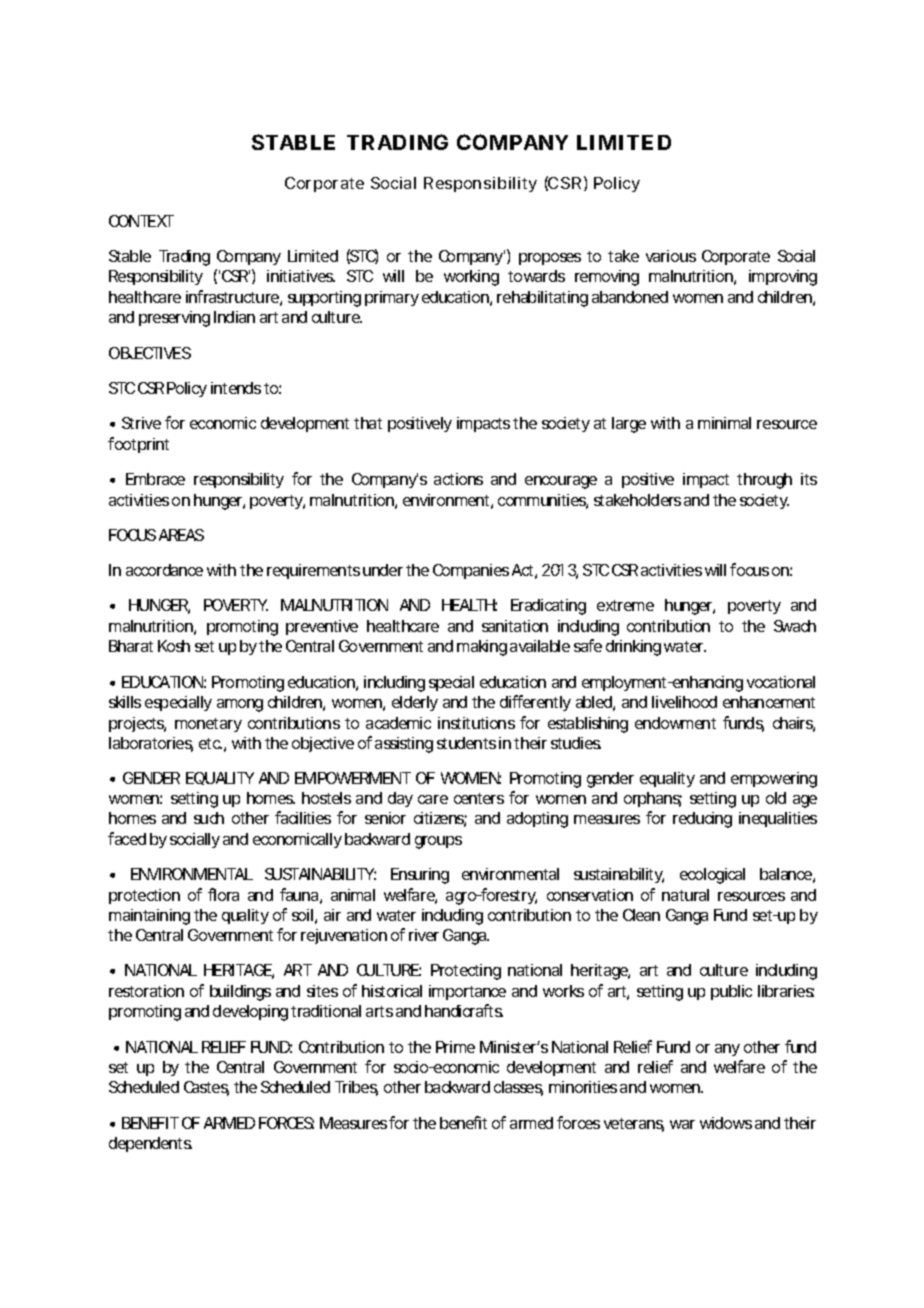  Describe the element at coordinates (726, 1123) in the document. I see `widows` at that location.
